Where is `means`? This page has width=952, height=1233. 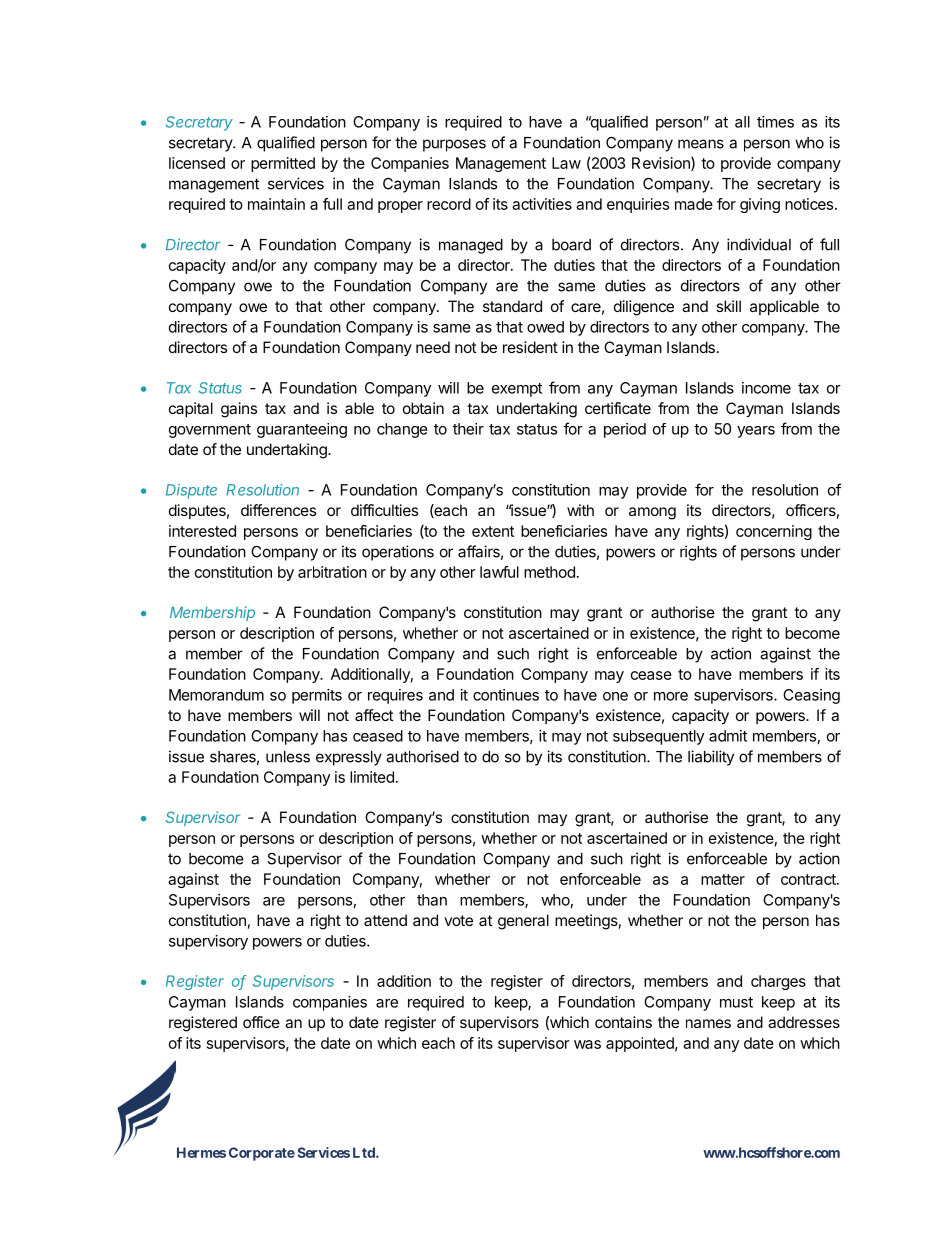 means is located at coordinates (701, 144).
